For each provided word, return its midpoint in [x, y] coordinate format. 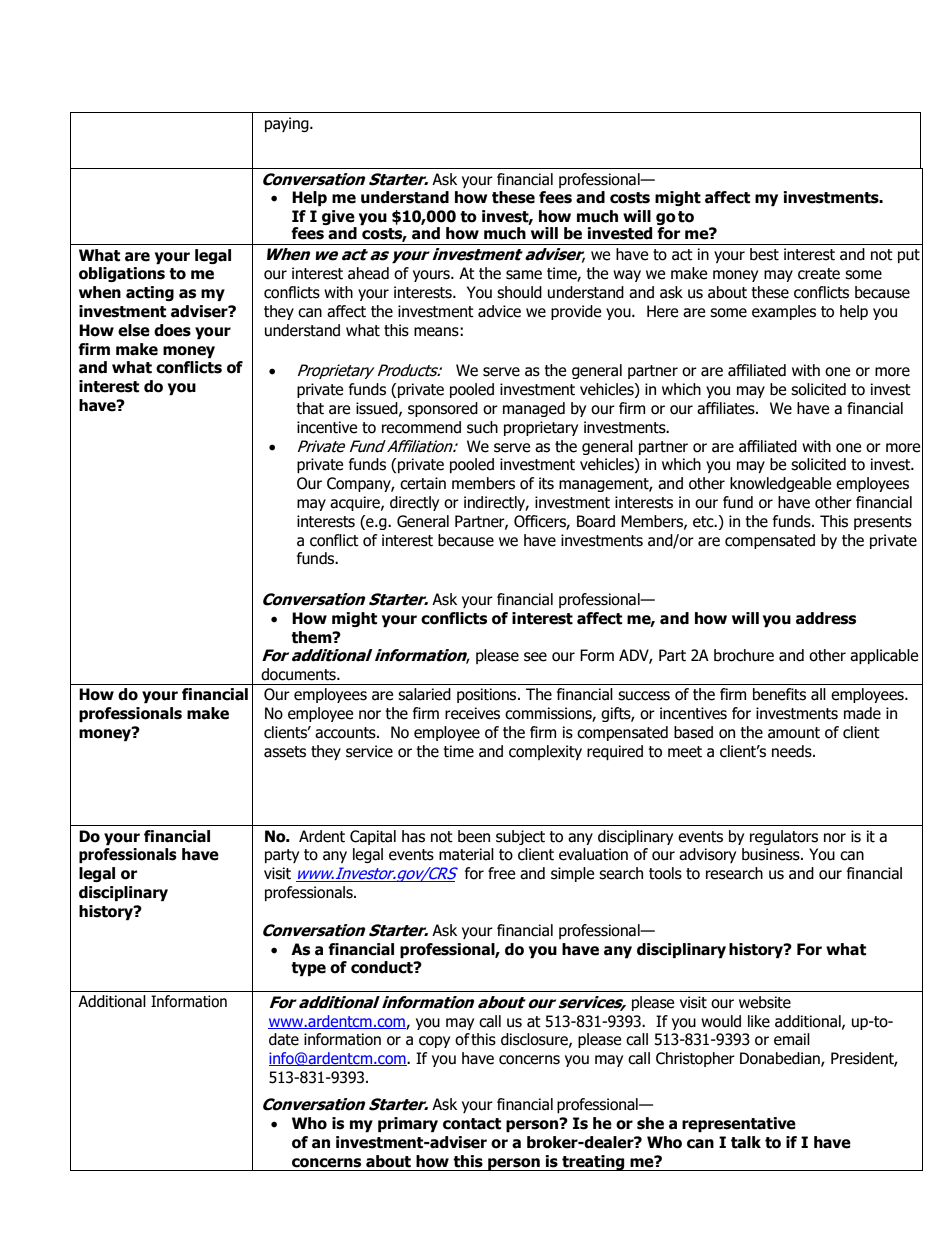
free [501, 873]
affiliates [727, 408]
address [826, 618]
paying [288, 124]
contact [472, 1124]
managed [534, 409]
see [535, 657]
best [764, 254]
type [308, 969]
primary [408, 1124]
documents [299, 674]
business [772, 854]
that [310, 408]
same [524, 275]
